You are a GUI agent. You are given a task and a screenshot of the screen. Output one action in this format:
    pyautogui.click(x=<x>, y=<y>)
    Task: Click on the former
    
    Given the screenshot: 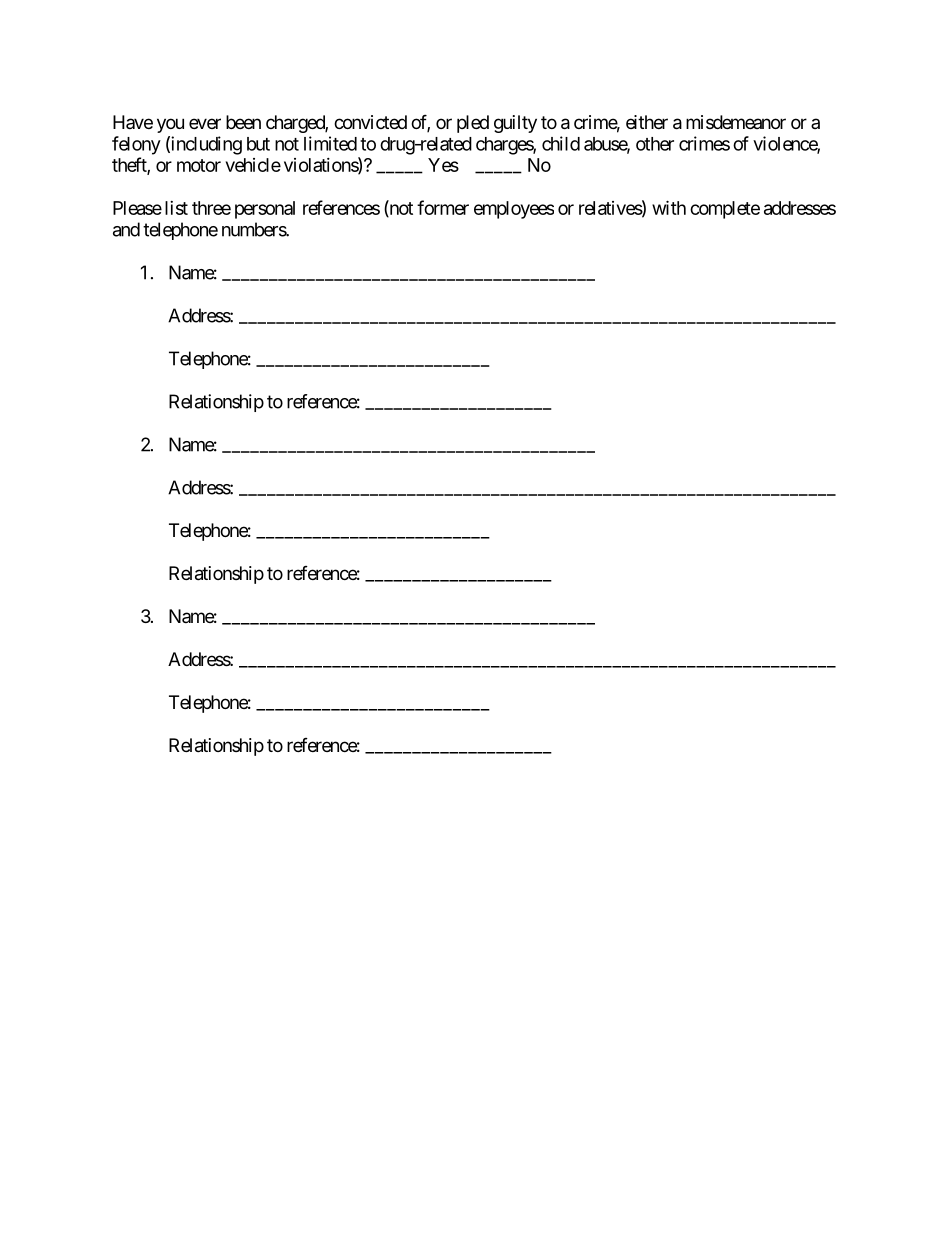 What is the action you would take?
    pyautogui.click(x=443, y=207)
